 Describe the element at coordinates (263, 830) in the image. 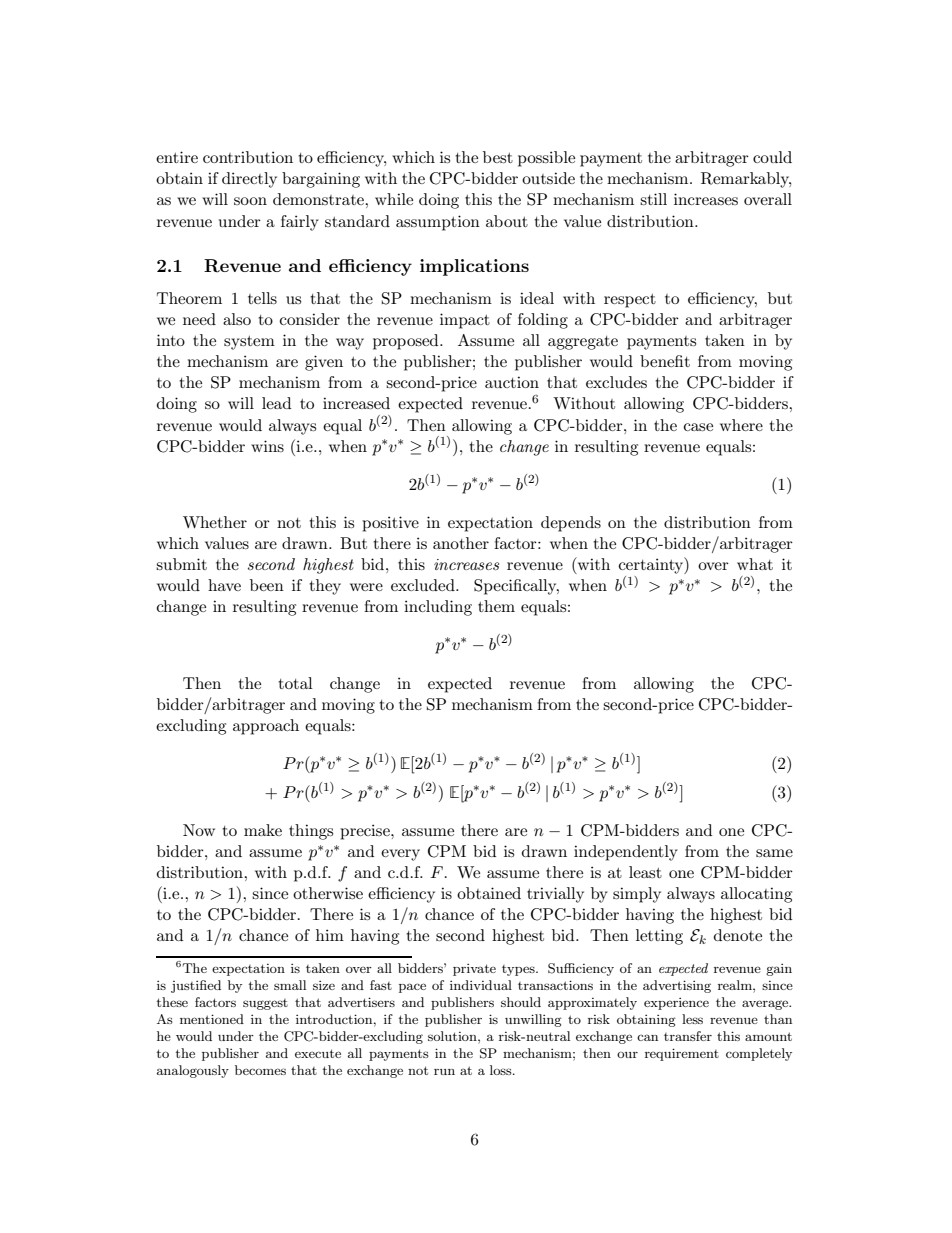

I see `make` at that location.
